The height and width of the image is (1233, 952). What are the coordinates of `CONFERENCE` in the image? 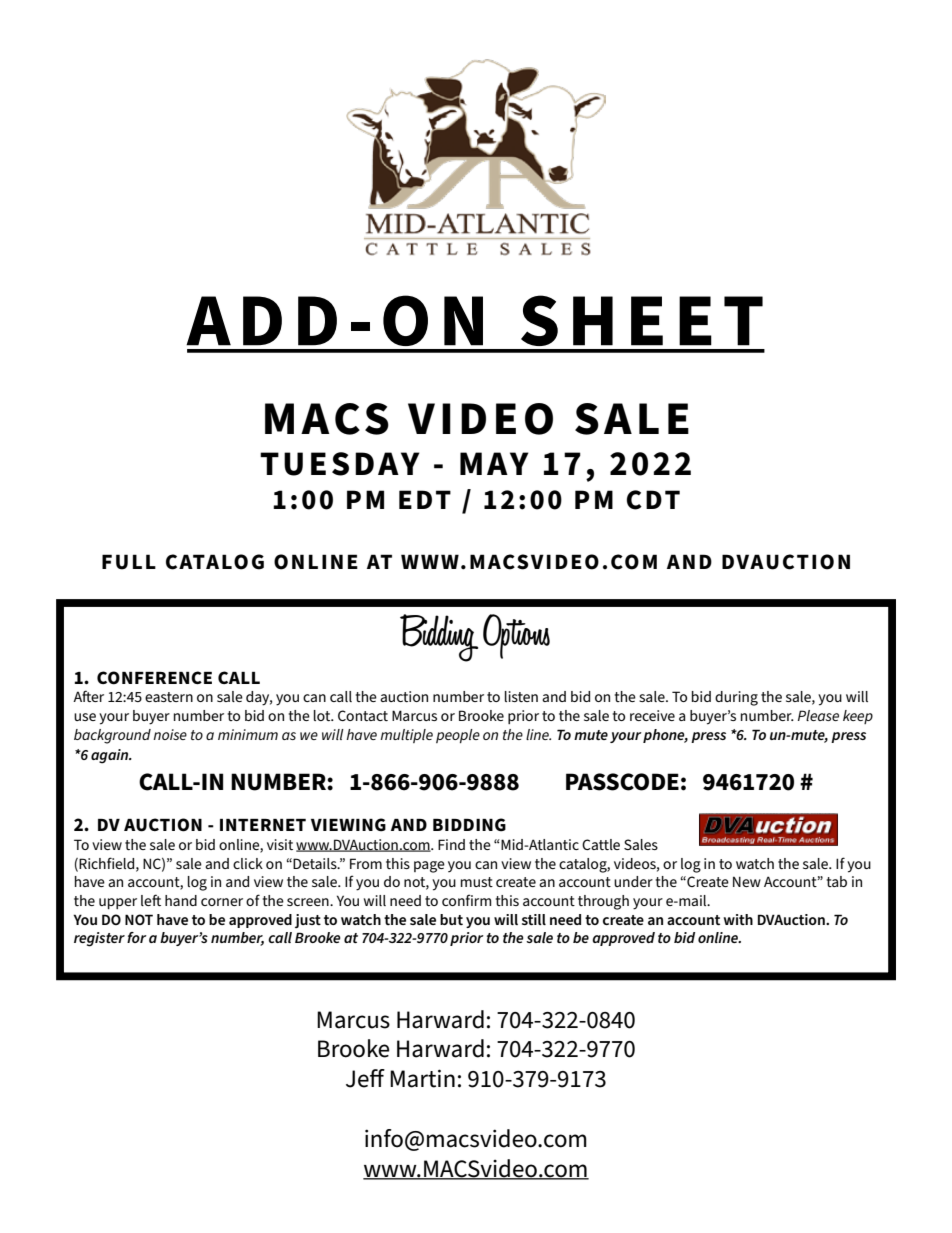 It's located at (154, 678).
